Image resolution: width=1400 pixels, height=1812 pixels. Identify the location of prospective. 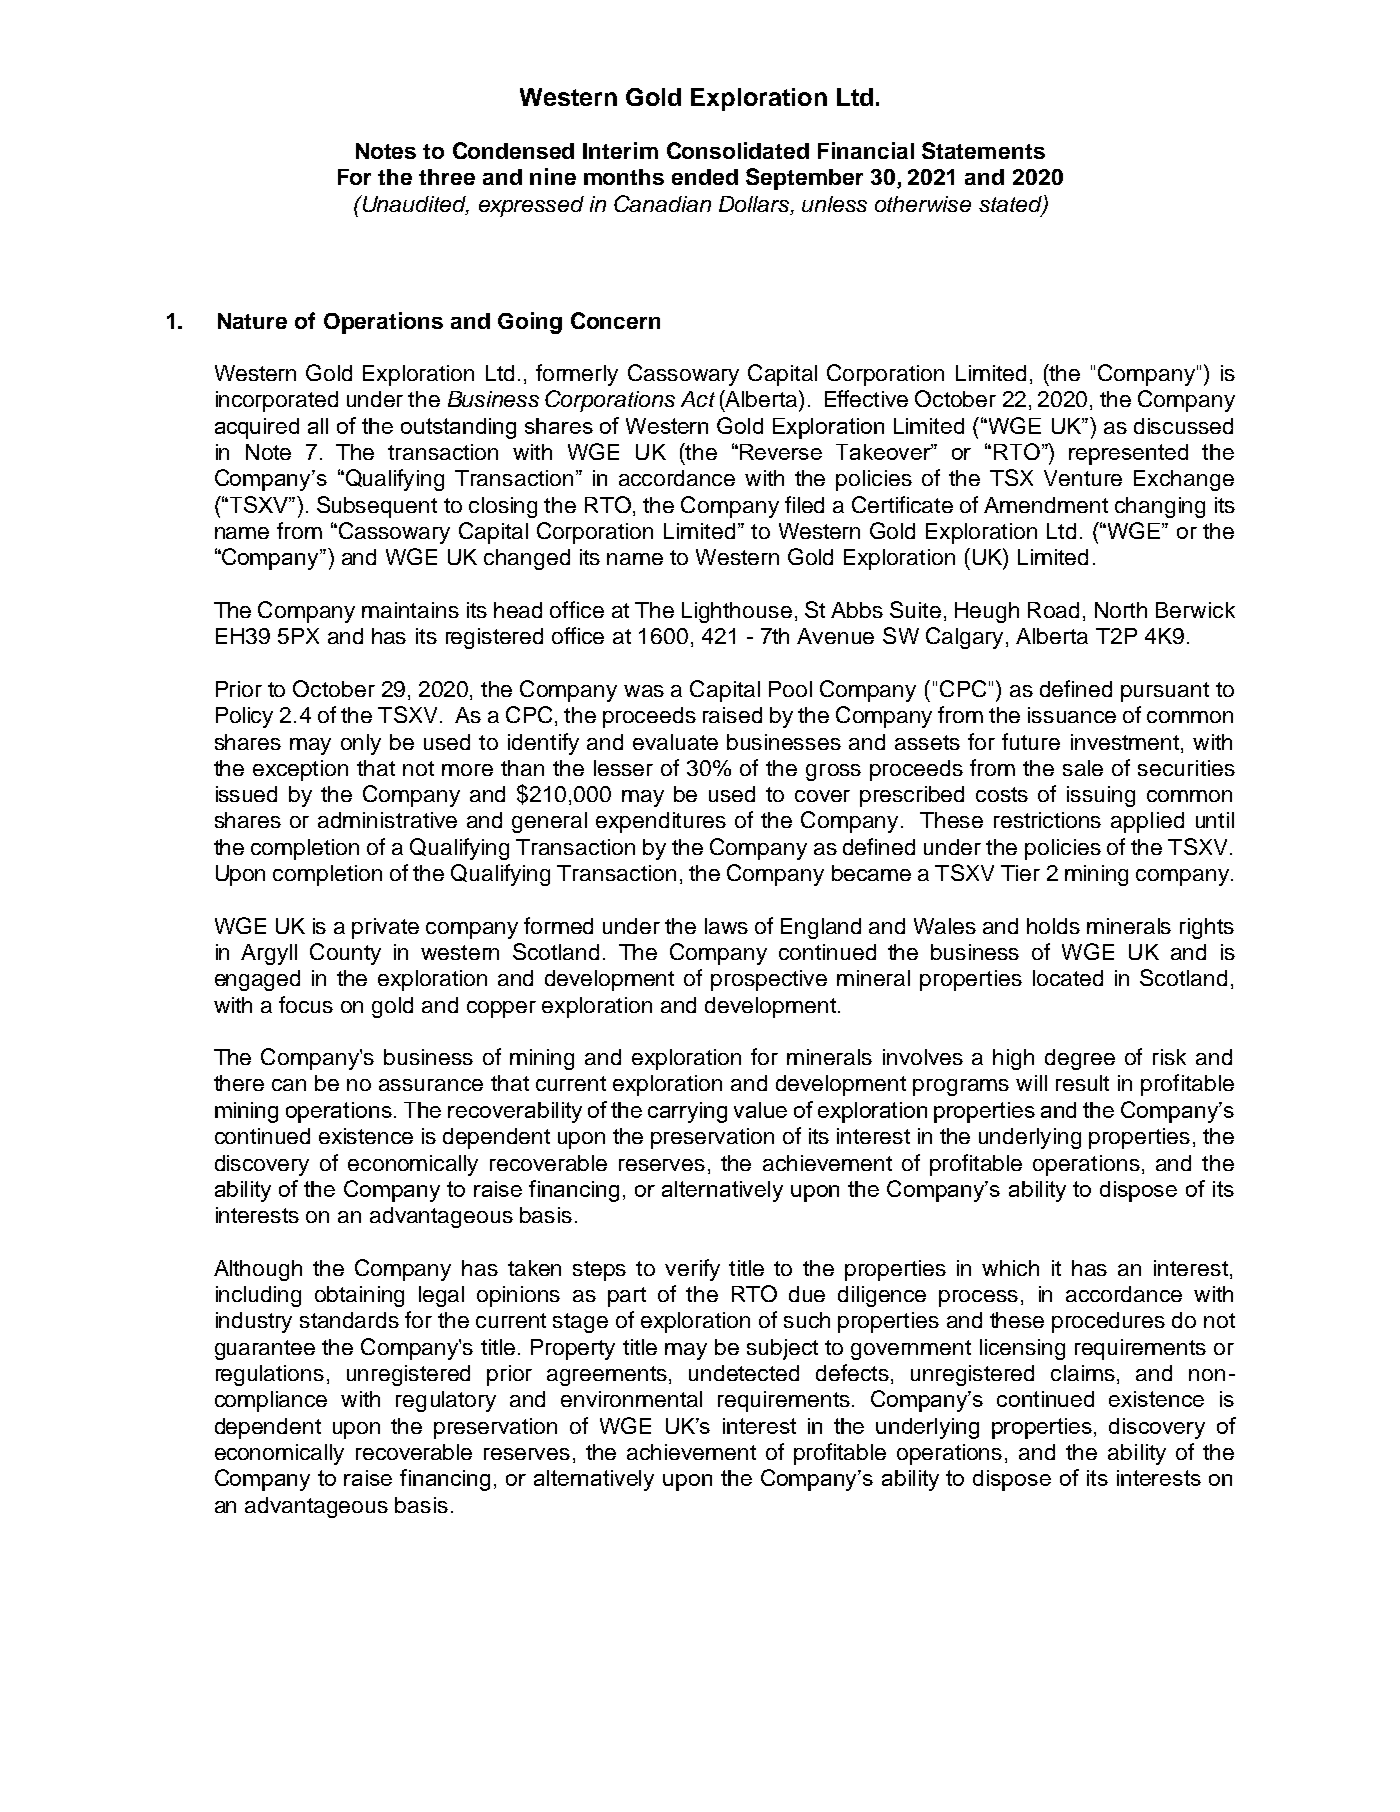
(769, 980).
